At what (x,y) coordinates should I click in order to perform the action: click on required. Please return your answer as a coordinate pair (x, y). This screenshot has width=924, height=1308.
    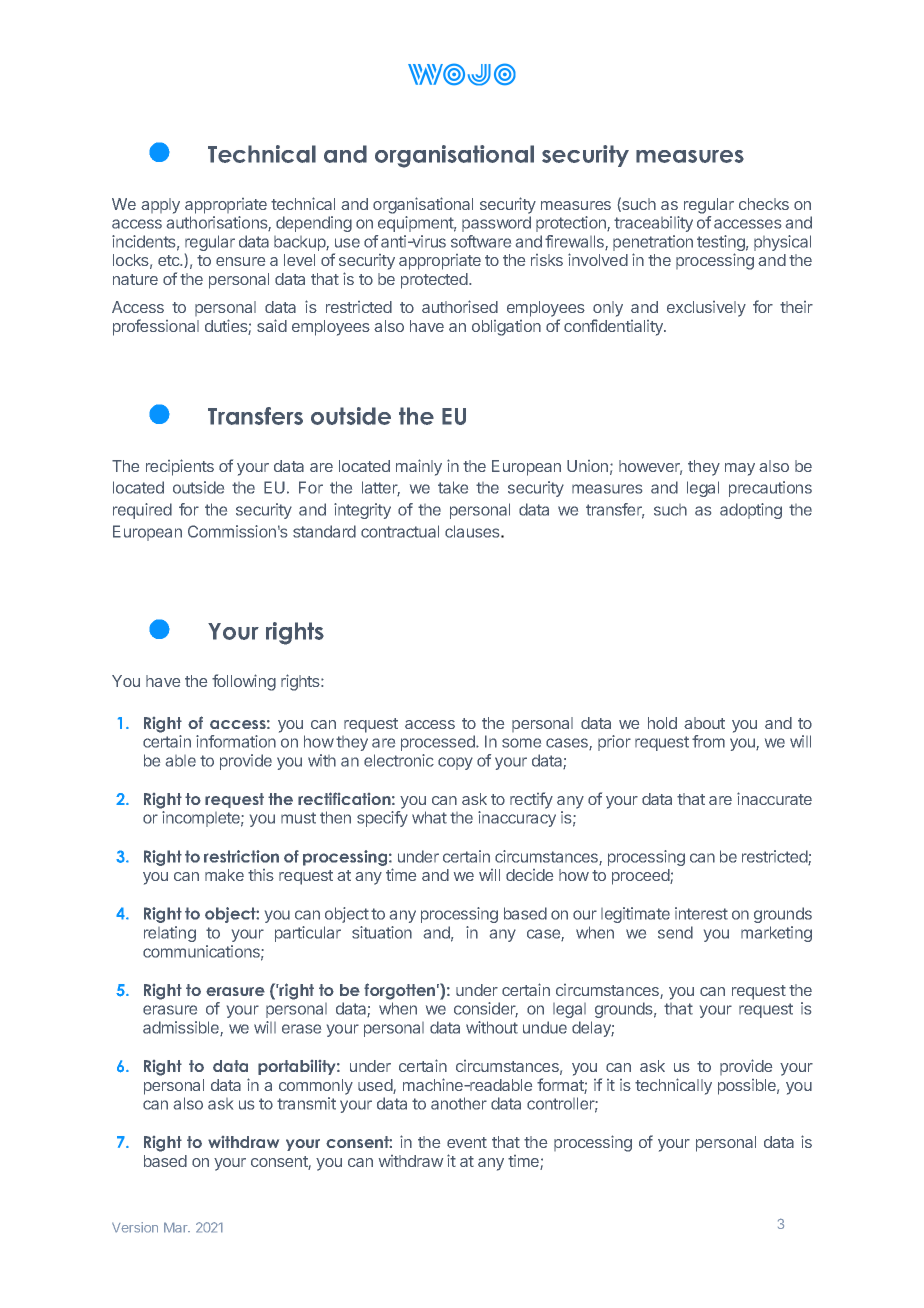
    Looking at the image, I should click on (142, 511).
